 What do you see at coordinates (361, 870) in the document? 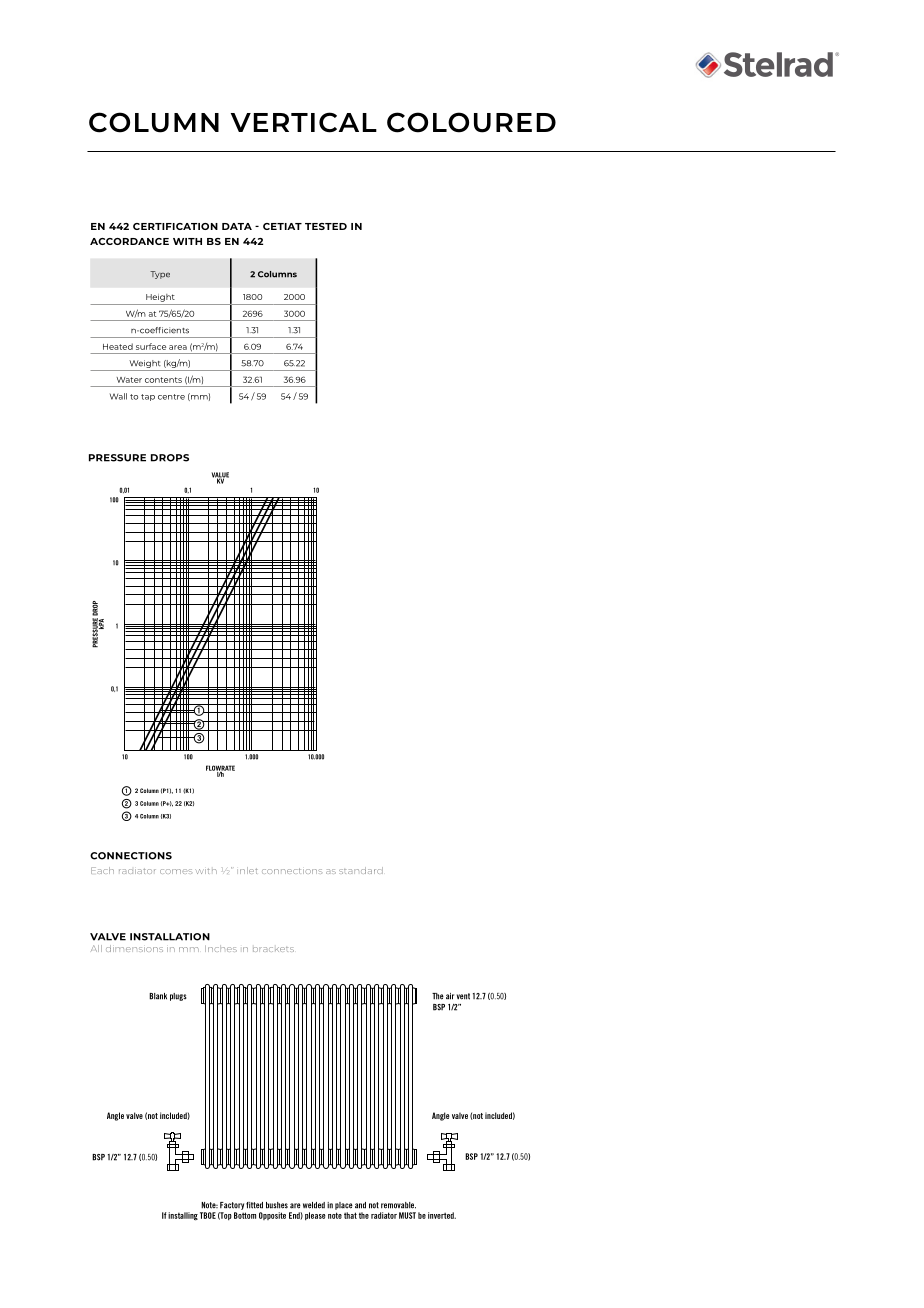
I see `standard` at bounding box center [361, 870].
